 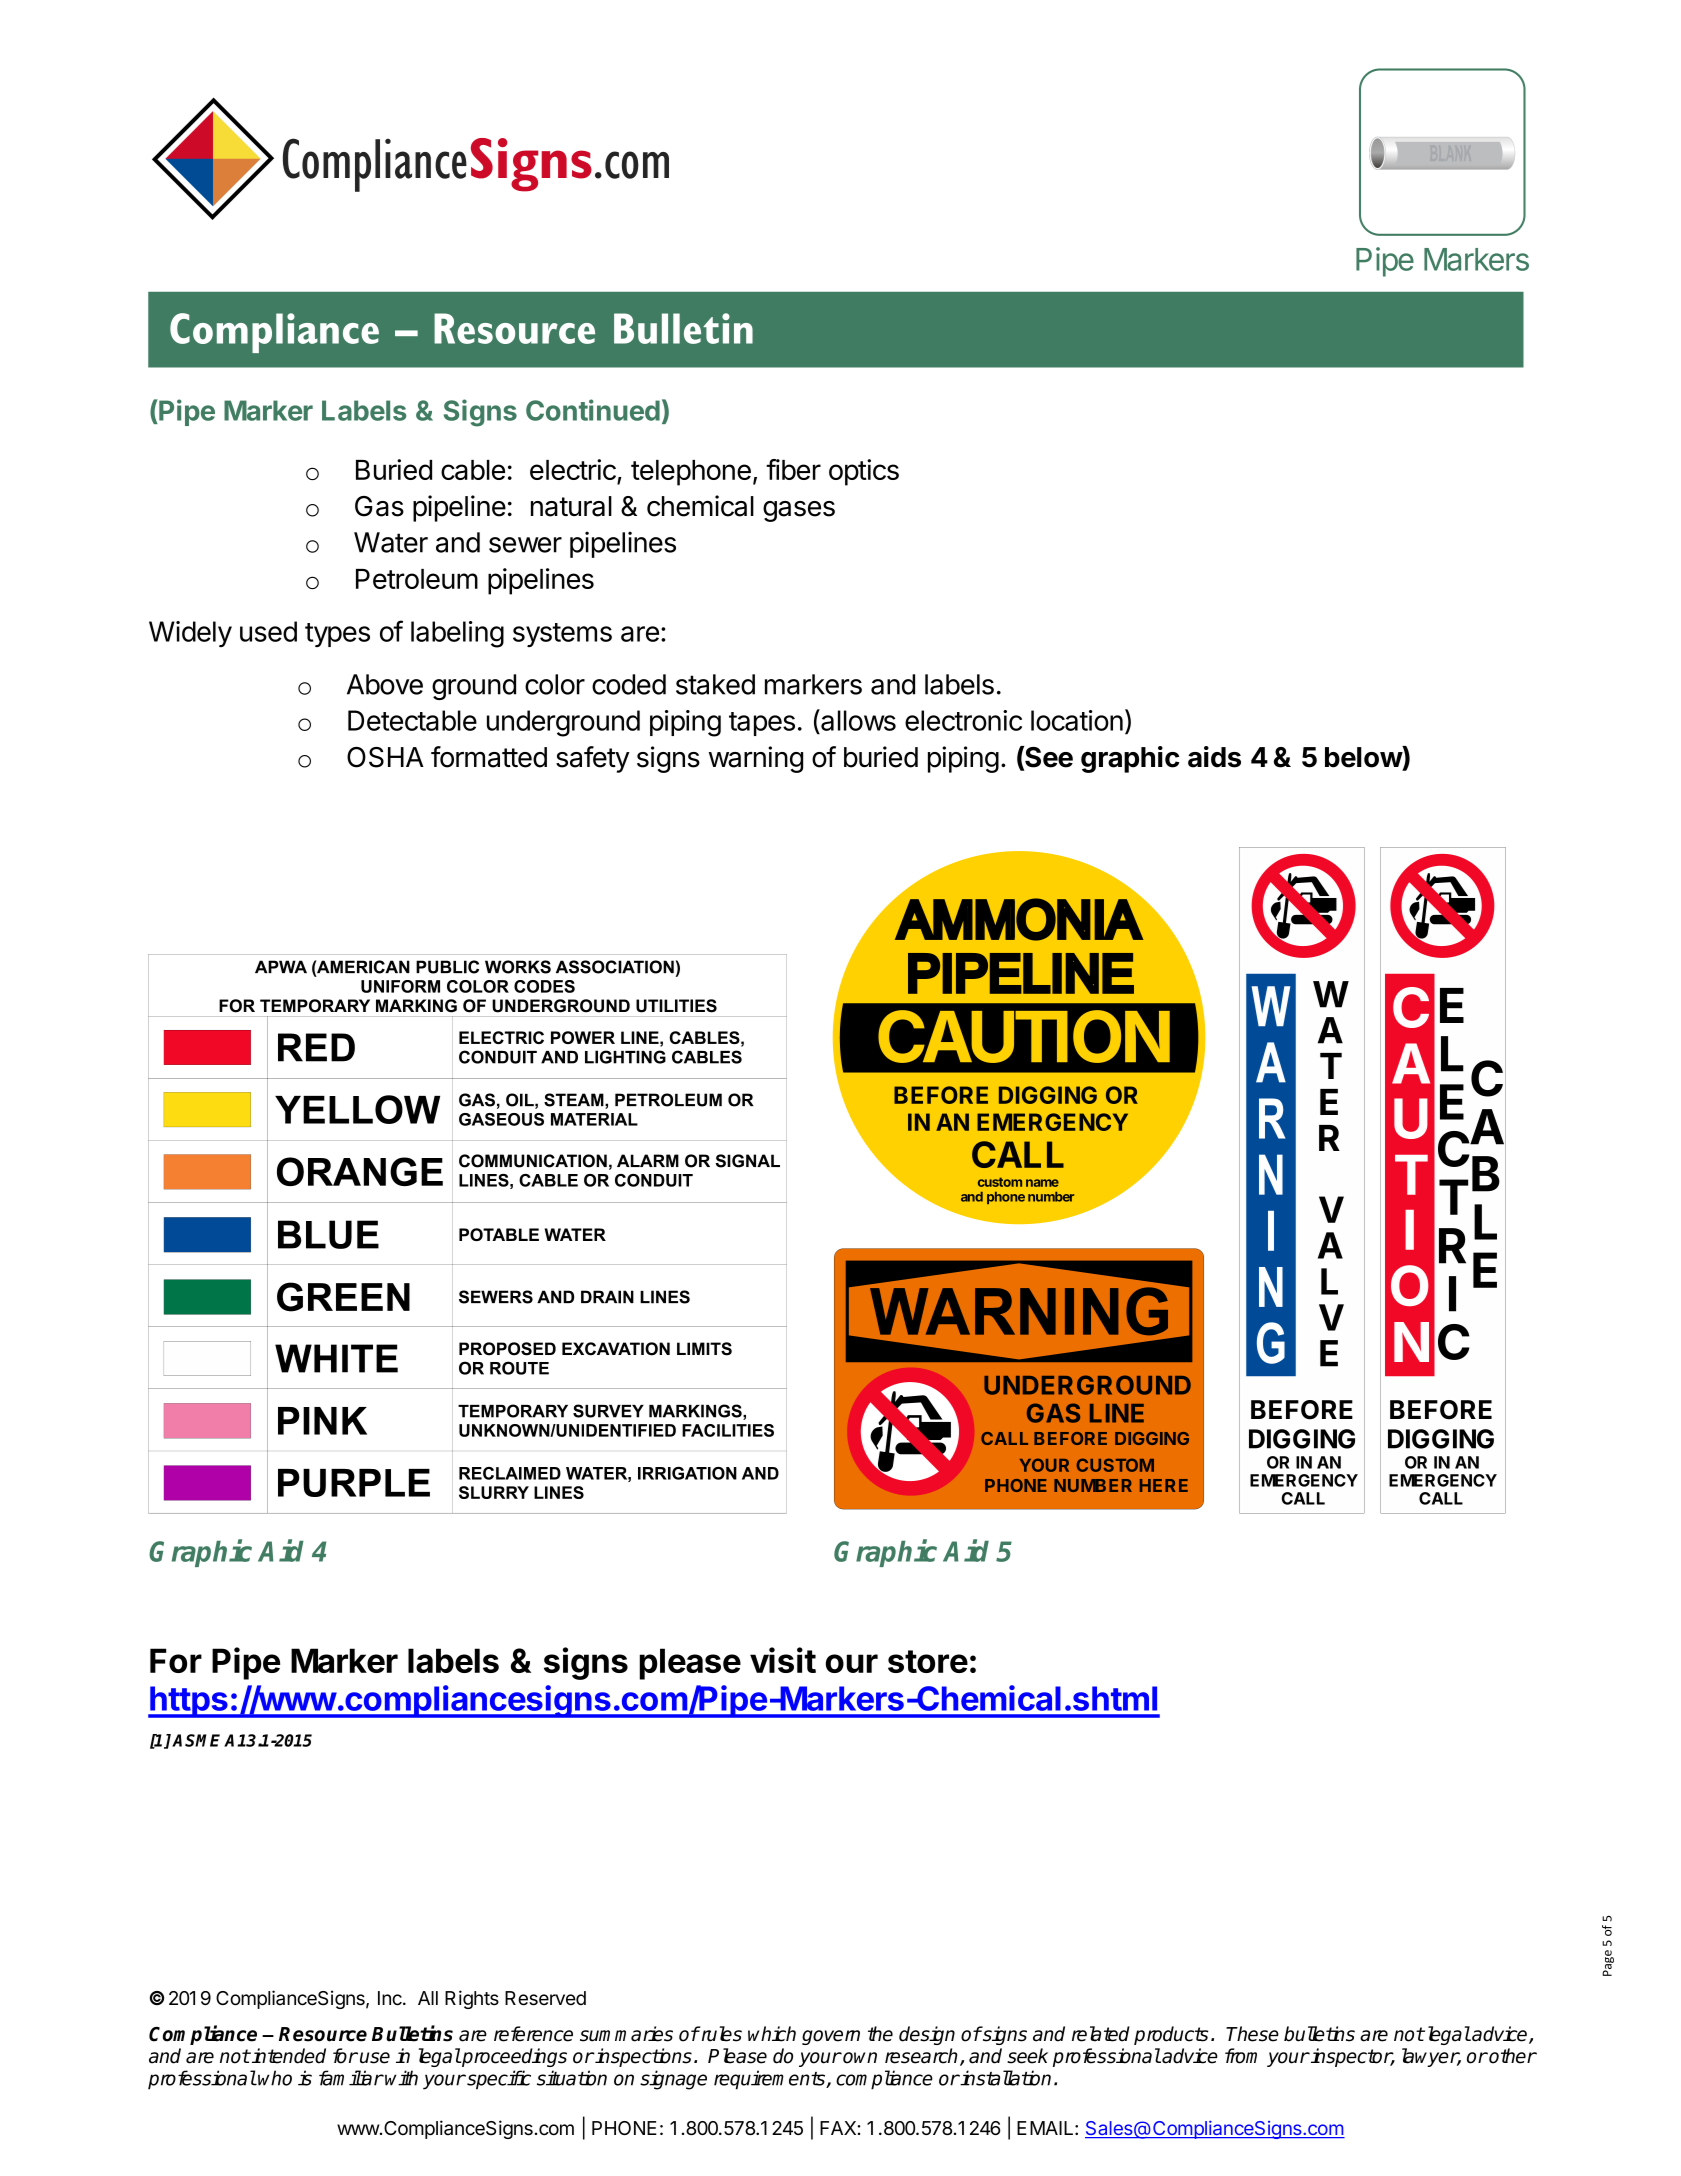 I want to click on aids, so click(x=1214, y=757).
